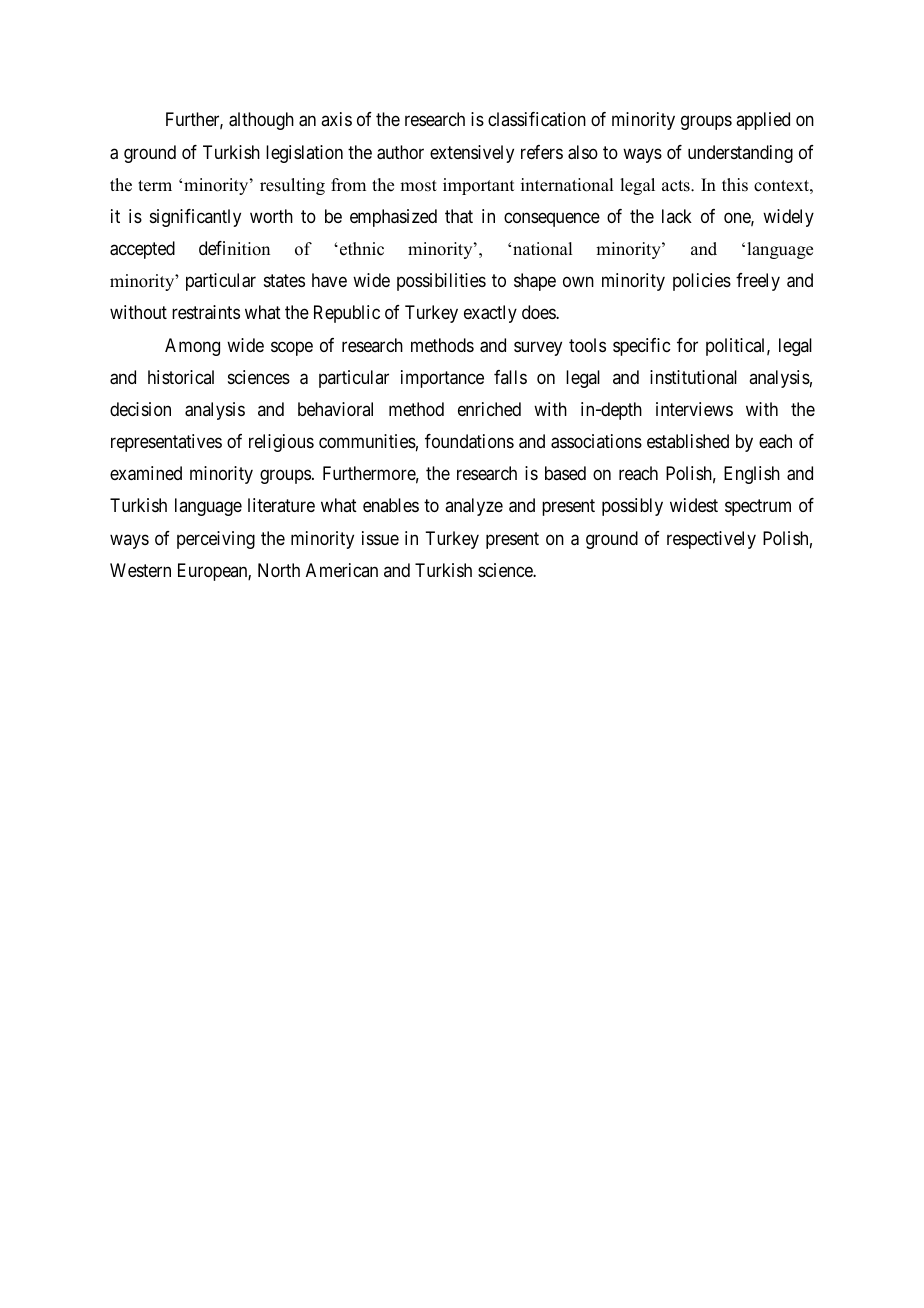 Image resolution: width=924 pixels, height=1308 pixels. Describe the element at coordinates (538, 348) in the document. I see `survey` at that location.
